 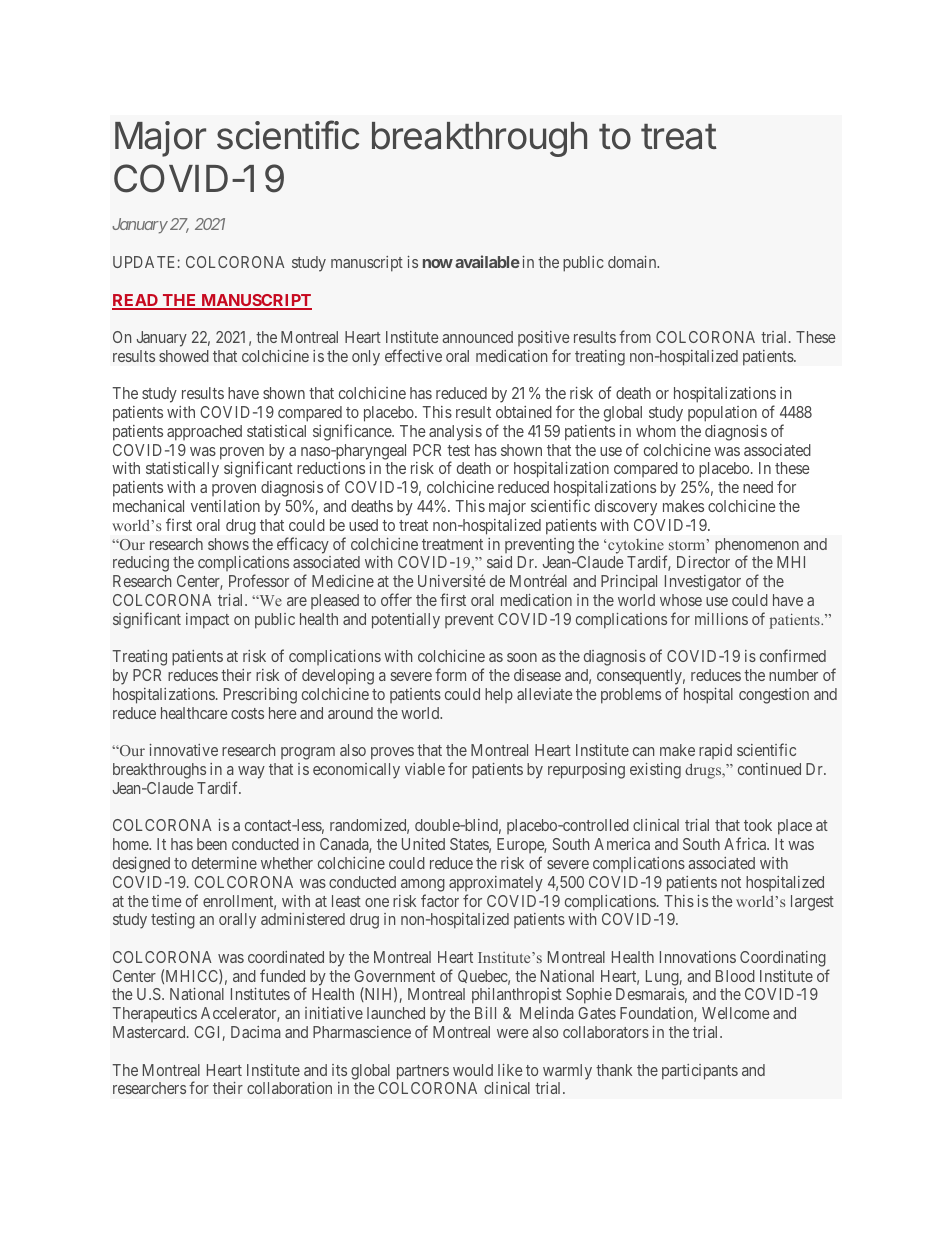 What do you see at coordinates (450, 674) in the image?
I see `form` at bounding box center [450, 674].
